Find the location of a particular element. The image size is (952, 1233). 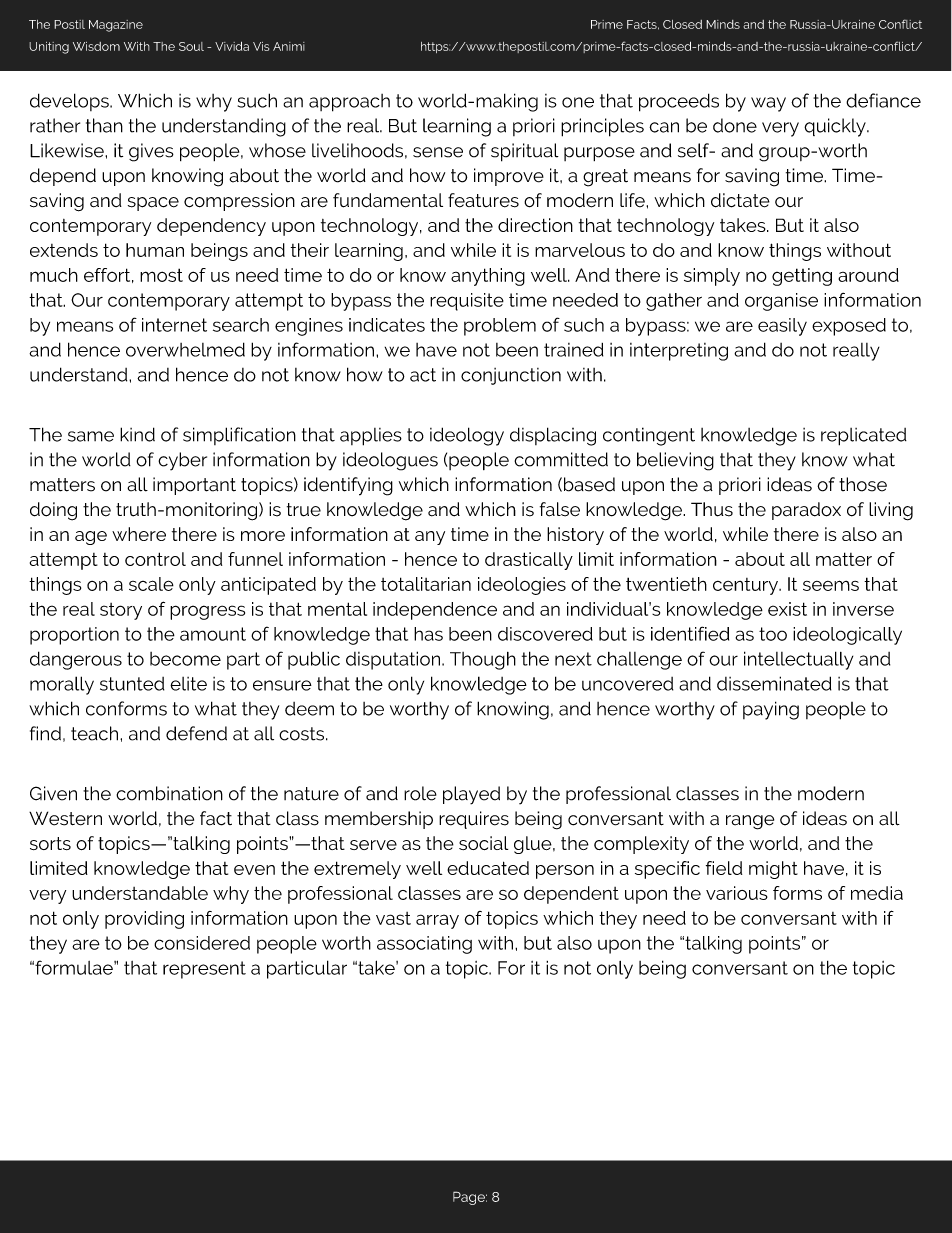

approach is located at coordinates (349, 103).
